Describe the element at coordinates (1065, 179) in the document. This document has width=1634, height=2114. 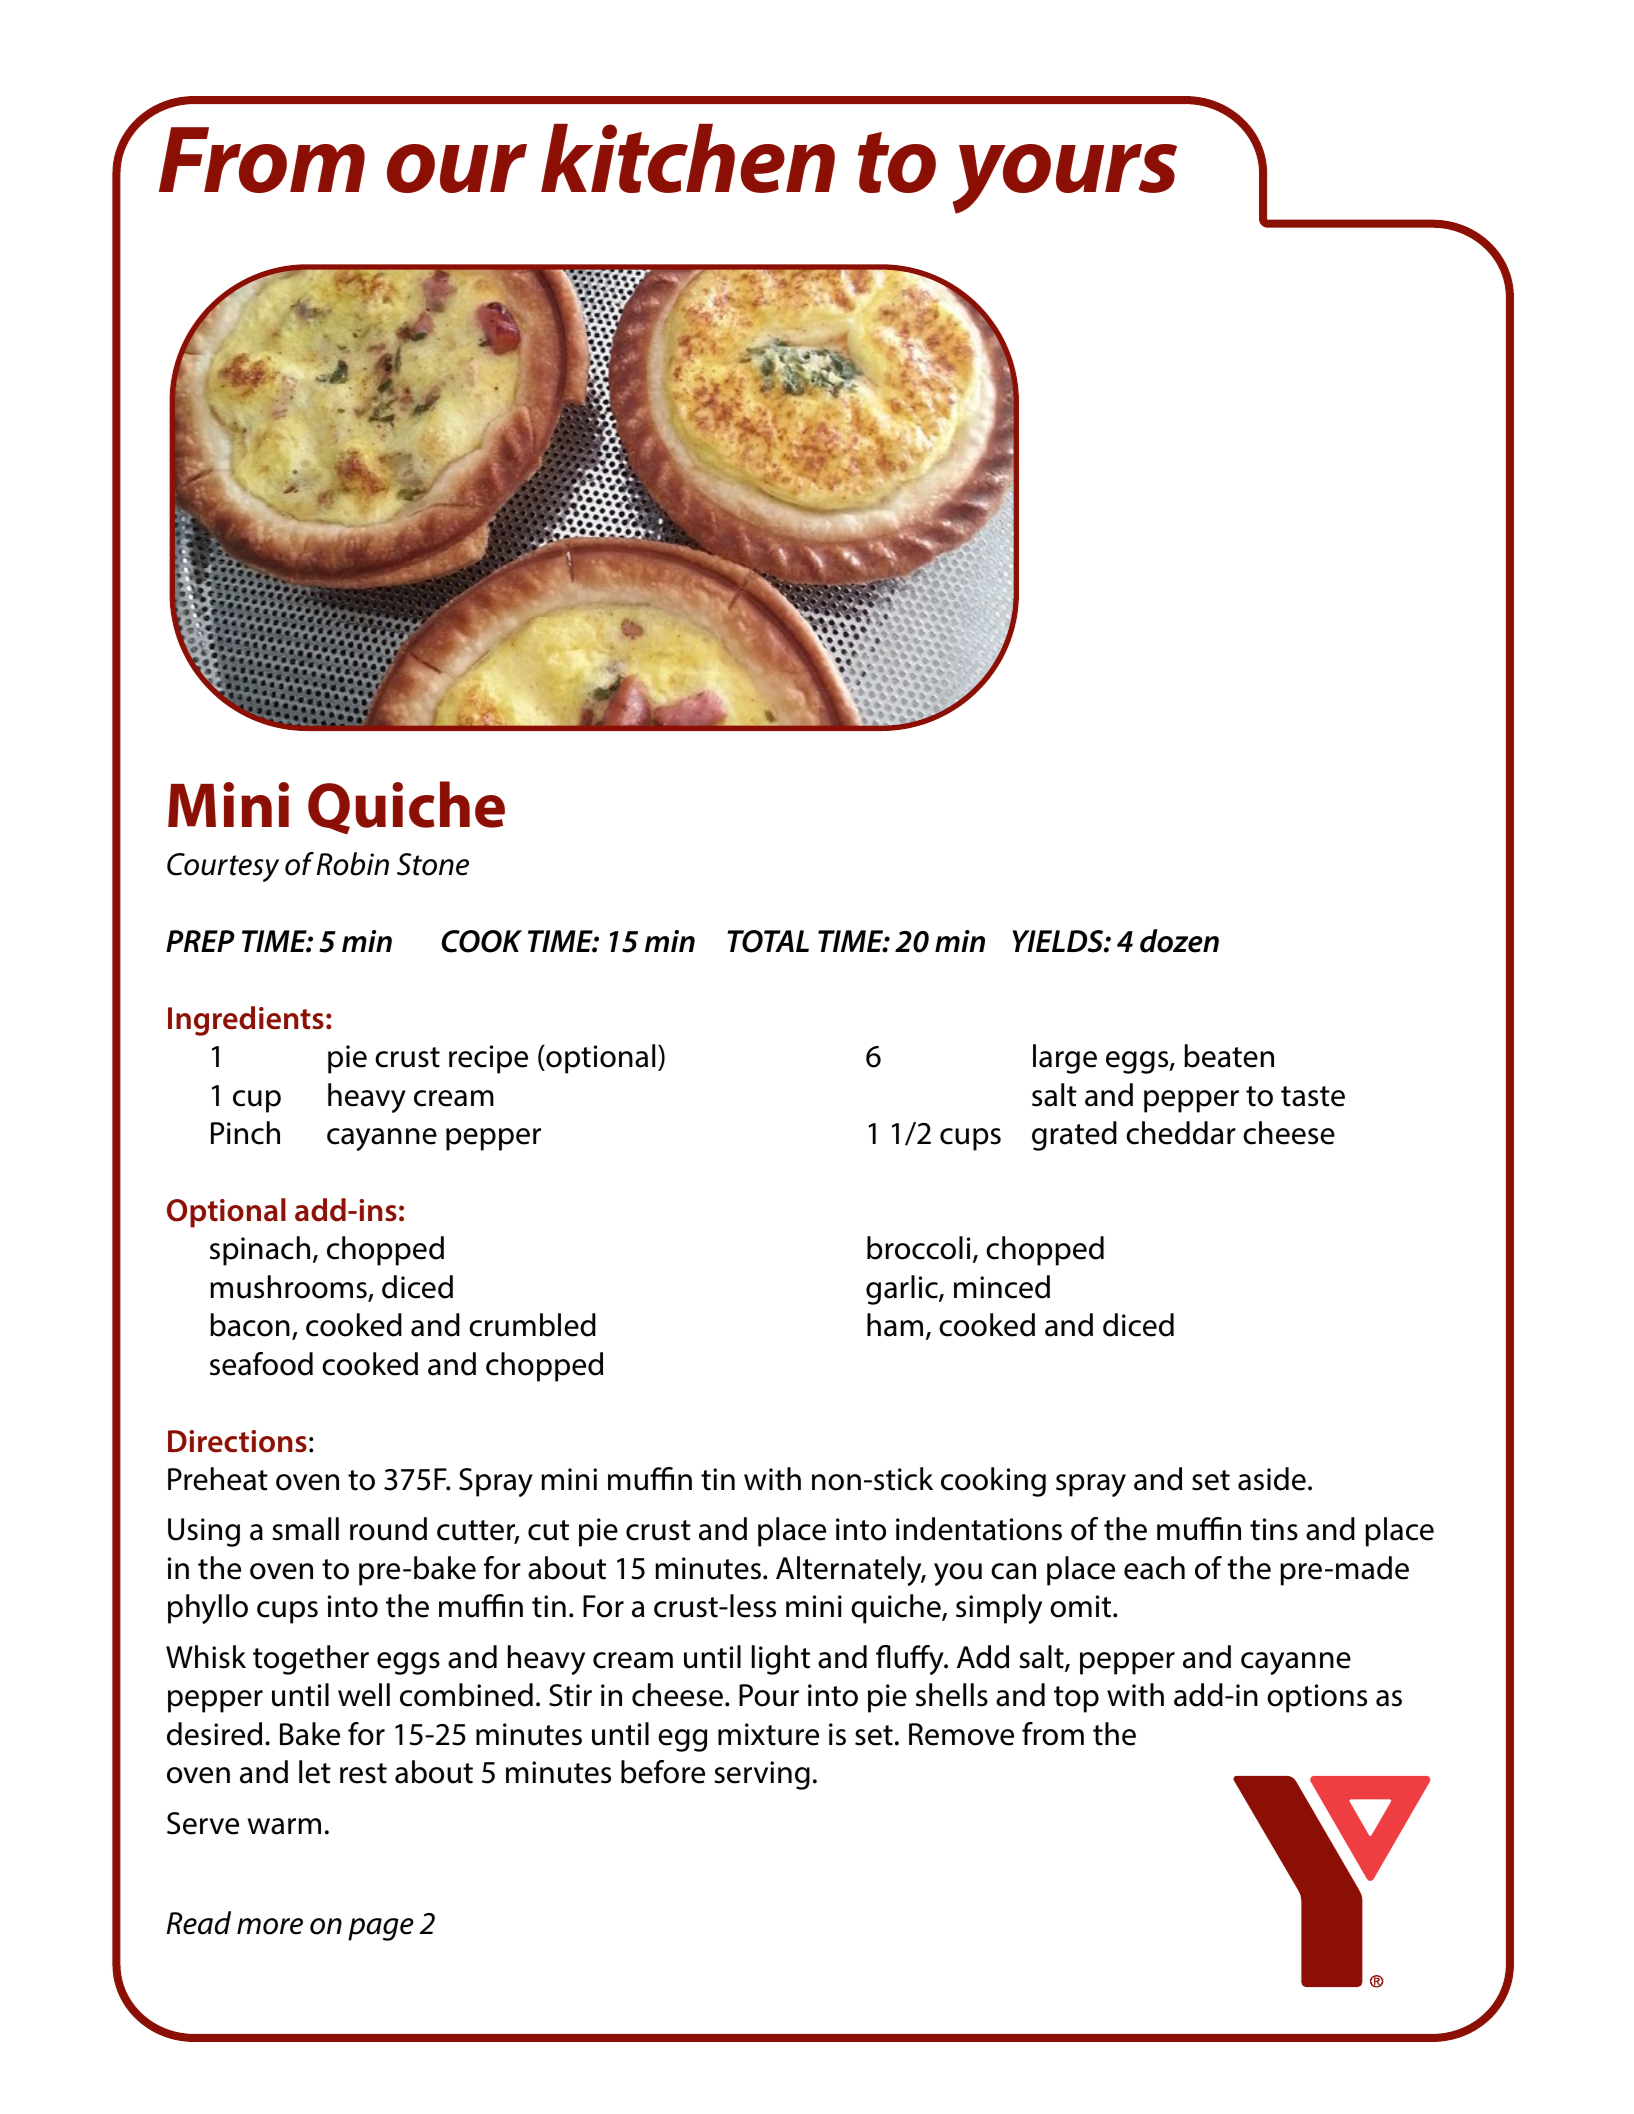
I see `yours` at that location.
